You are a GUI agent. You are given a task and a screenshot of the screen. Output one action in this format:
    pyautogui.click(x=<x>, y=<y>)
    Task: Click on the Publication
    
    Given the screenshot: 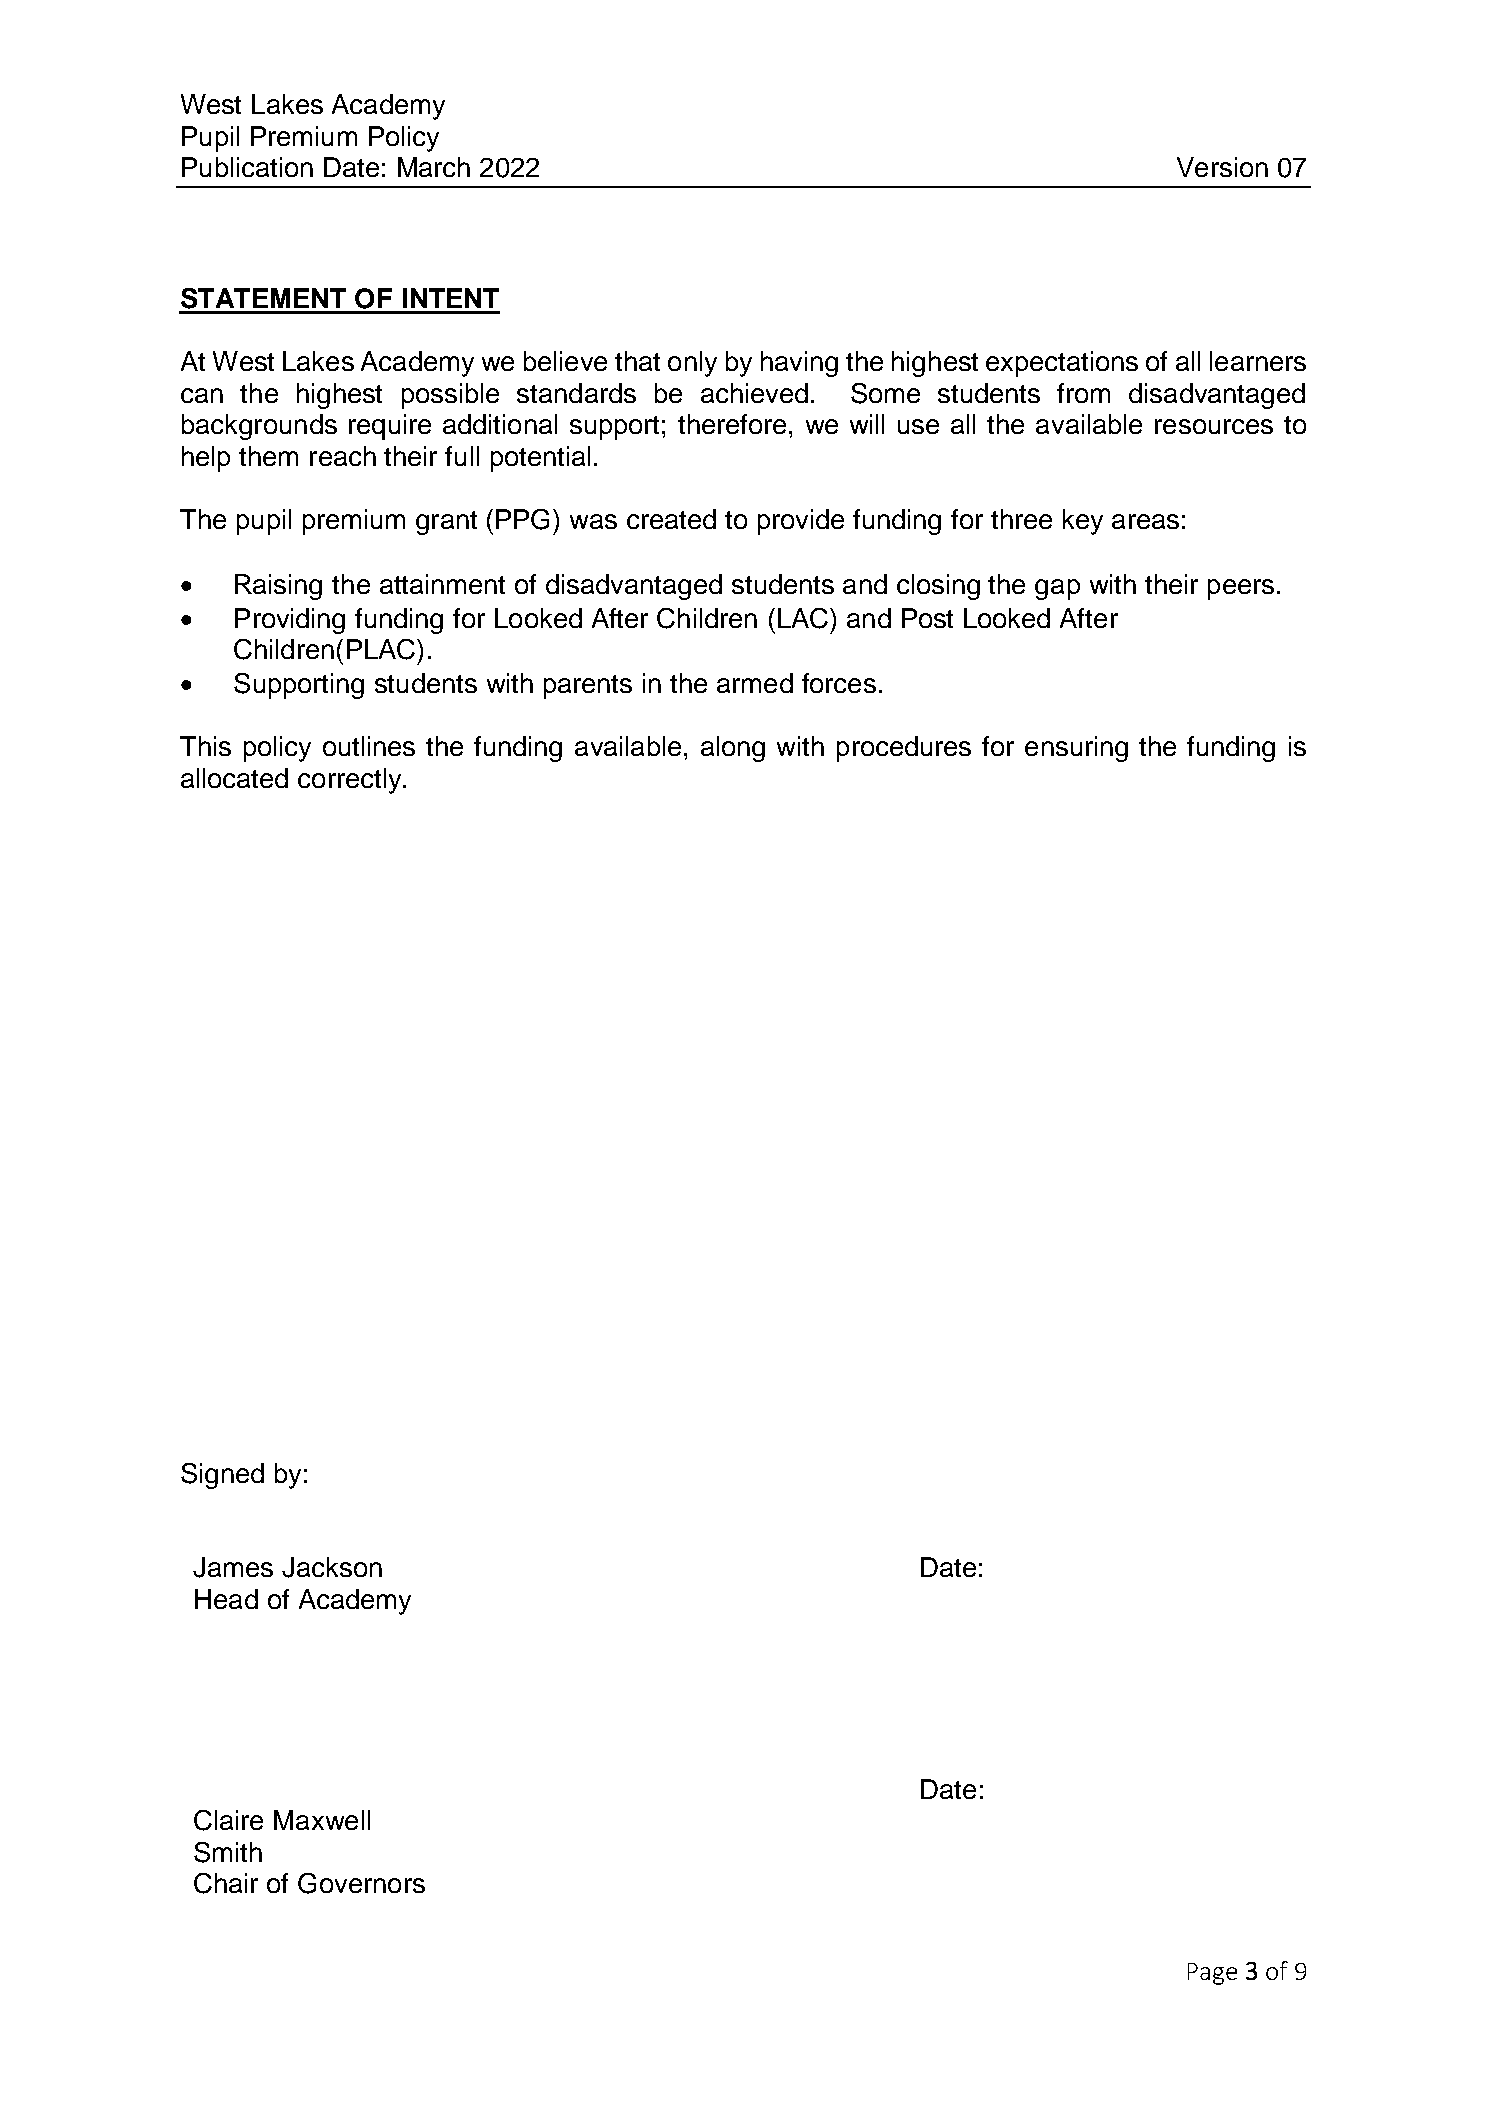 What is the action you would take?
    pyautogui.click(x=247, y=167)
